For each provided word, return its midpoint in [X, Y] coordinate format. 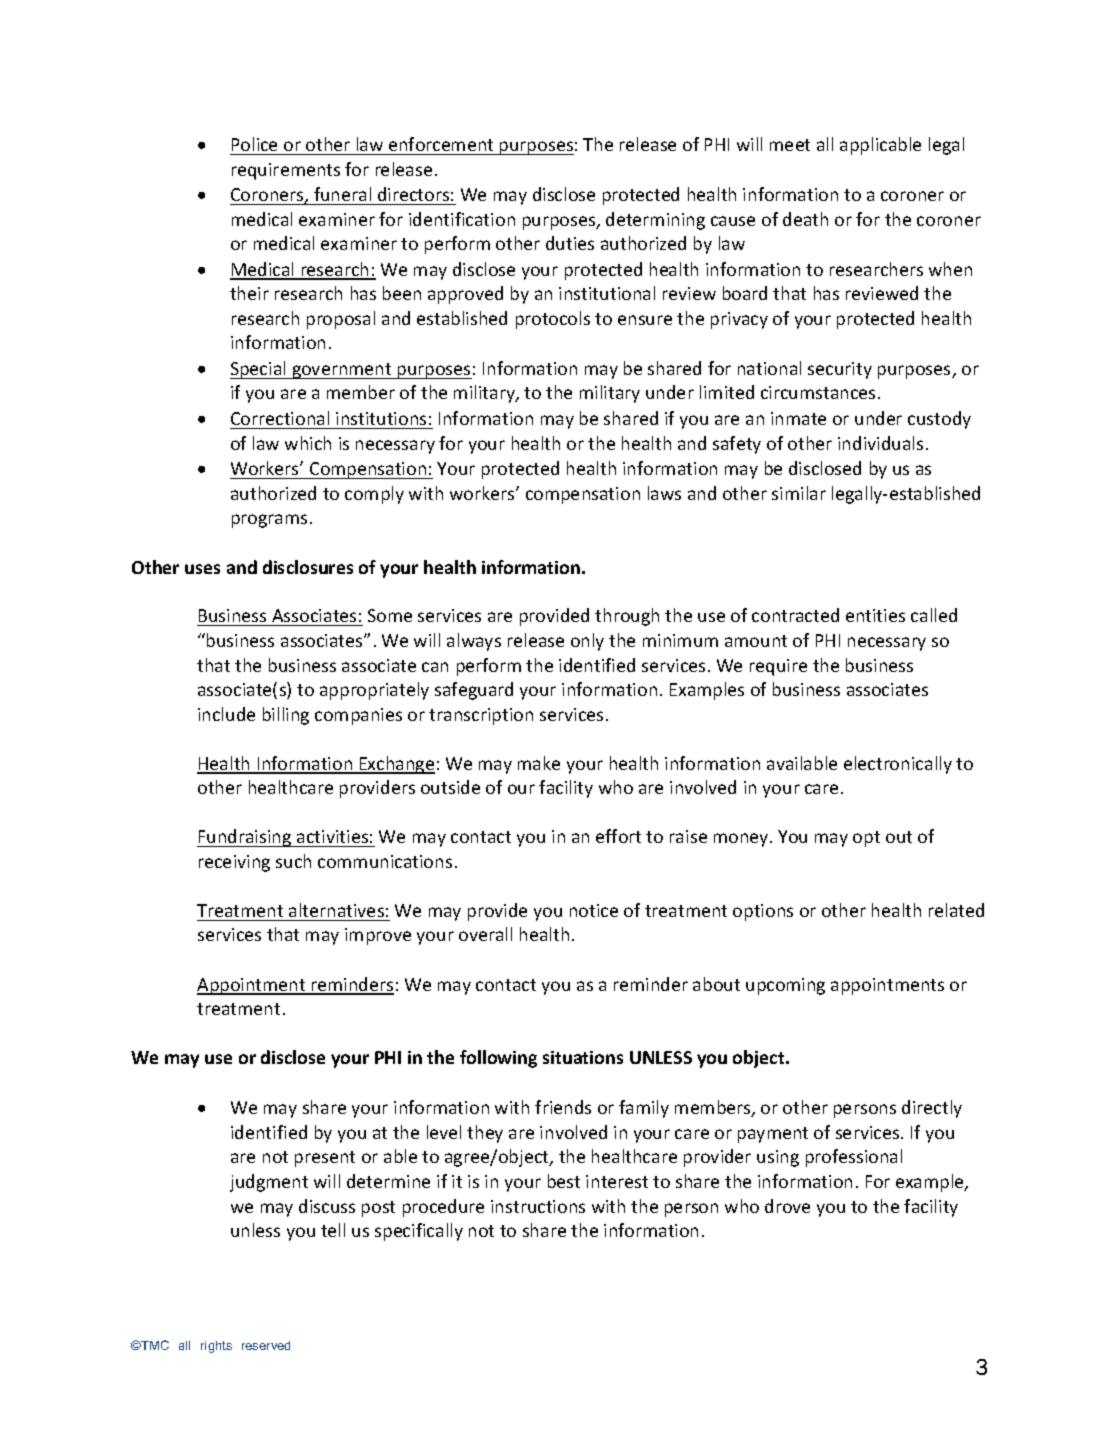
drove [787, 1206]
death [805, 219]
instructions [538, 1206]
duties [570, 243]
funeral [342, 194]
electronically [898, 765]
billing [286, 716]
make [539, 763]
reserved [266, 1345]
